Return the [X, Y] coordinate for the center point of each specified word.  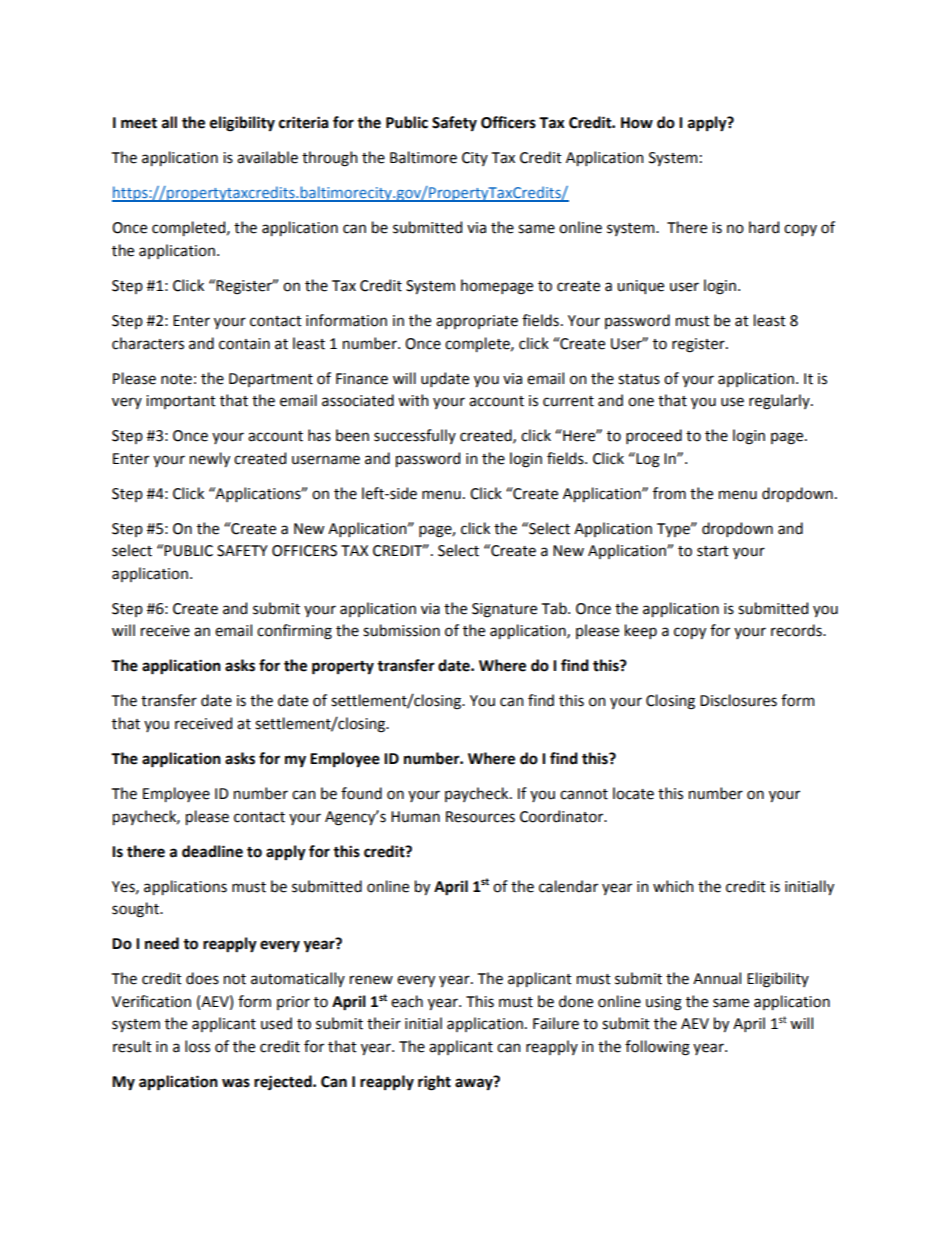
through [329, 159]
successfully [415, 436]
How [637, 123]
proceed [654, 436]
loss [197, 1046]
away [475, 1083]
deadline [212, 851]
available [267, 157]
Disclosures [738, 700]
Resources [480, 817]
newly [210, 459]
